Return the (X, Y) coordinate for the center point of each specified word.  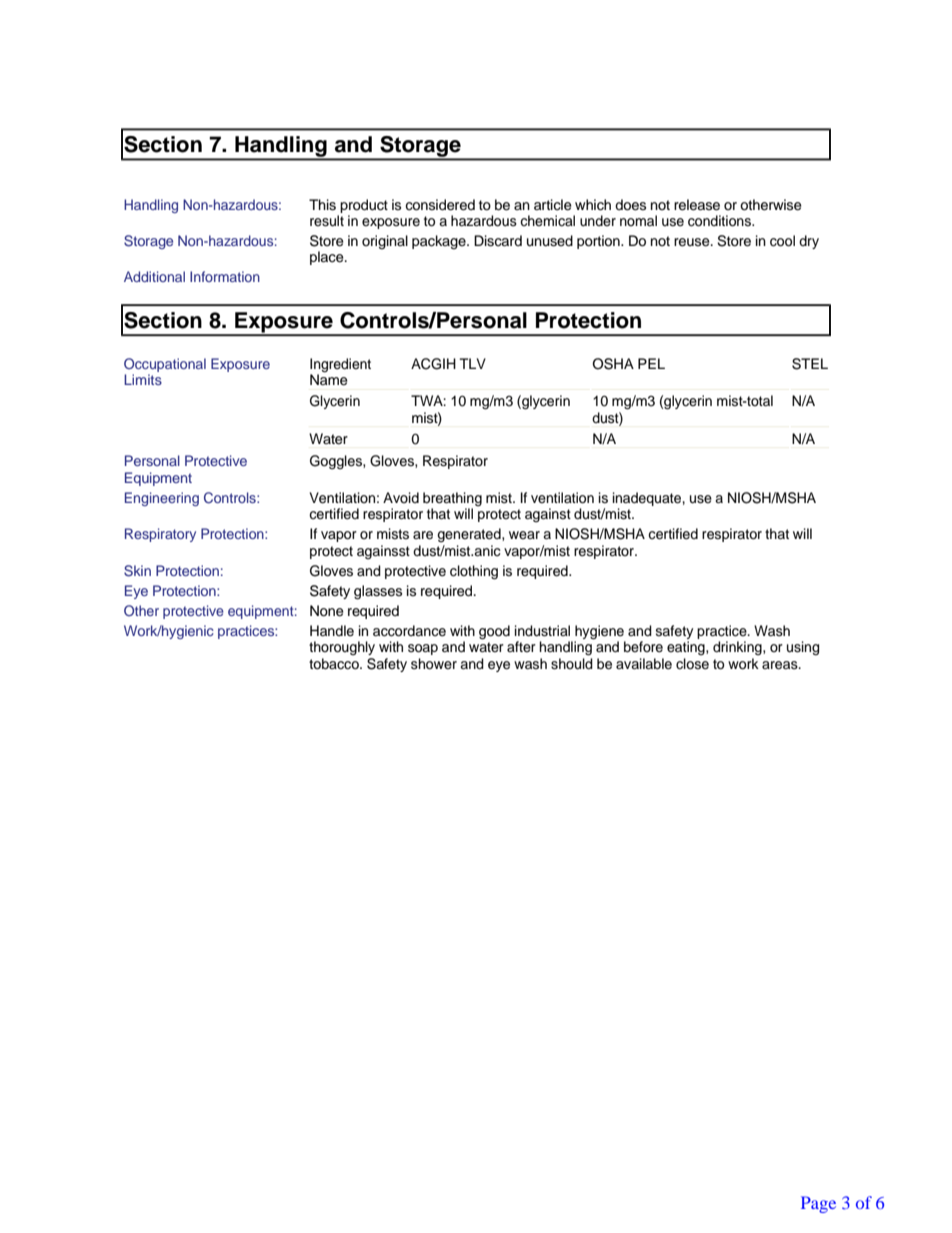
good (494, 632)
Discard (498, 241)
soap (423, 649)
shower (434, 664)
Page (818, 1204)
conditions (720, 221)
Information (225, 276)
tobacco (335, 664)
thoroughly (342, 648)
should (572, 664)
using (803, 648)
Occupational (165, 365)
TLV (473, 363)
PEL (651, 363)
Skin (137, 571)
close (692, 664)
